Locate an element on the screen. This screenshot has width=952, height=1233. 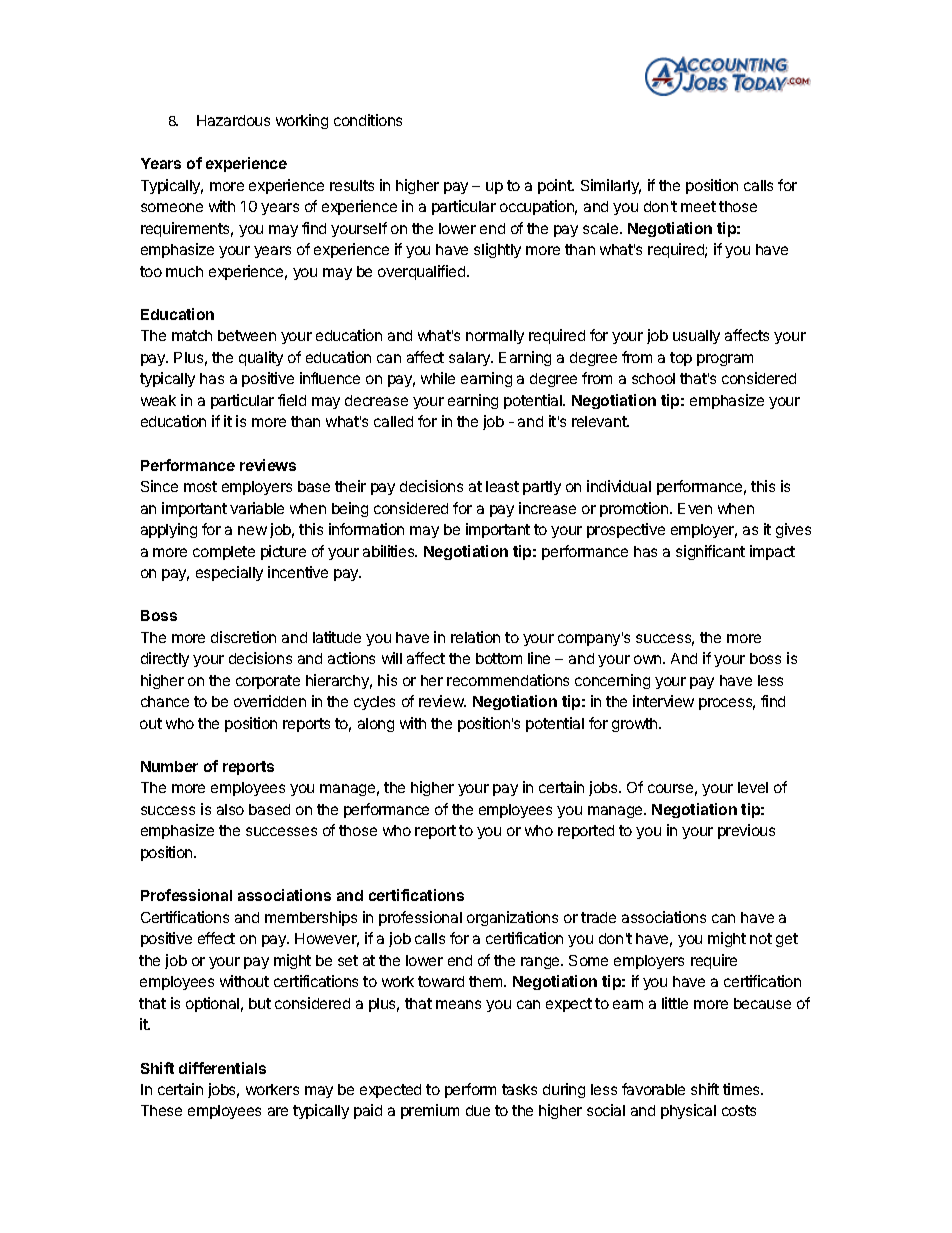
significant is located at coordinates (710, 552).
